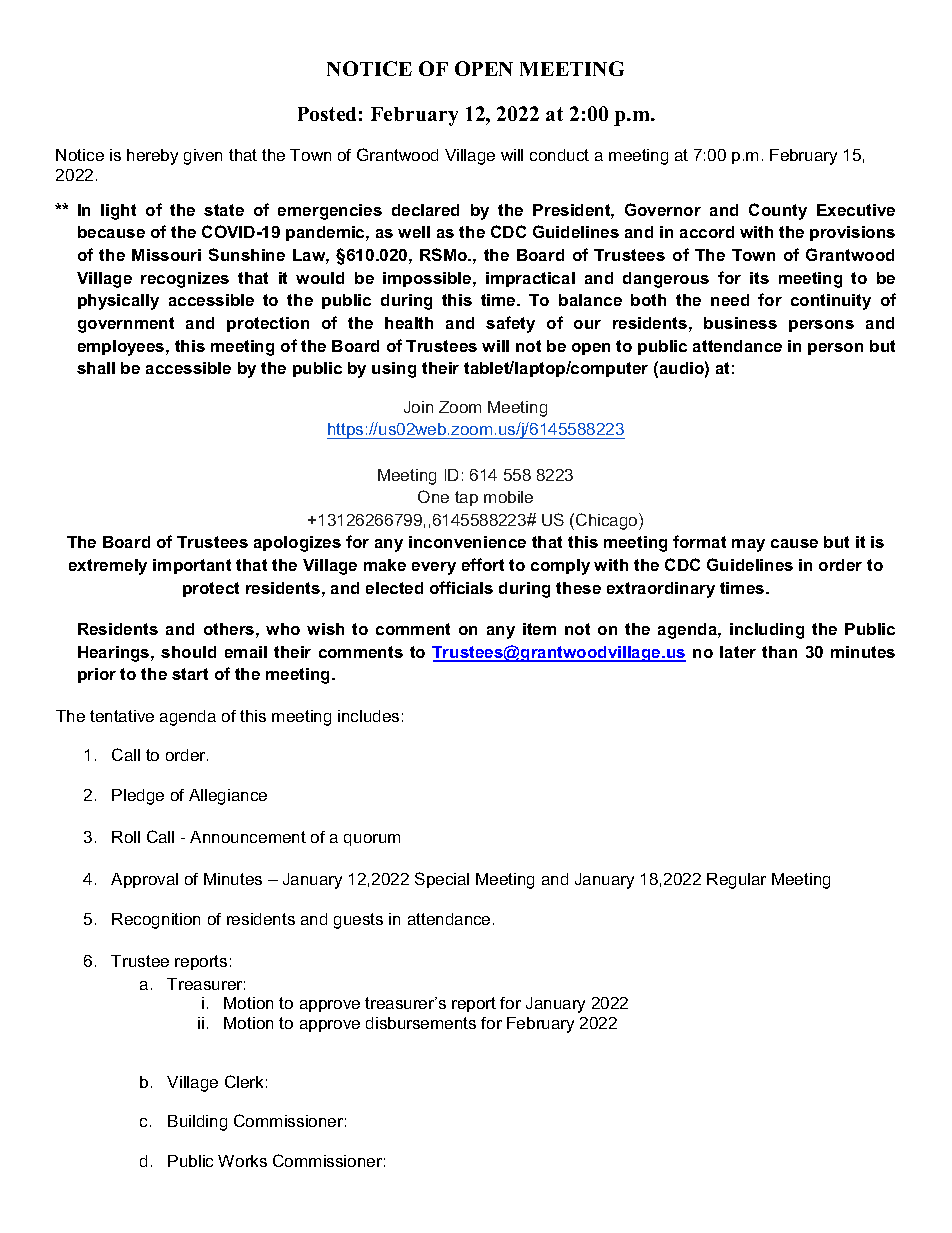  Describe the element at coordinates (778, 211) in the screenshot. I see `County` at that location.
